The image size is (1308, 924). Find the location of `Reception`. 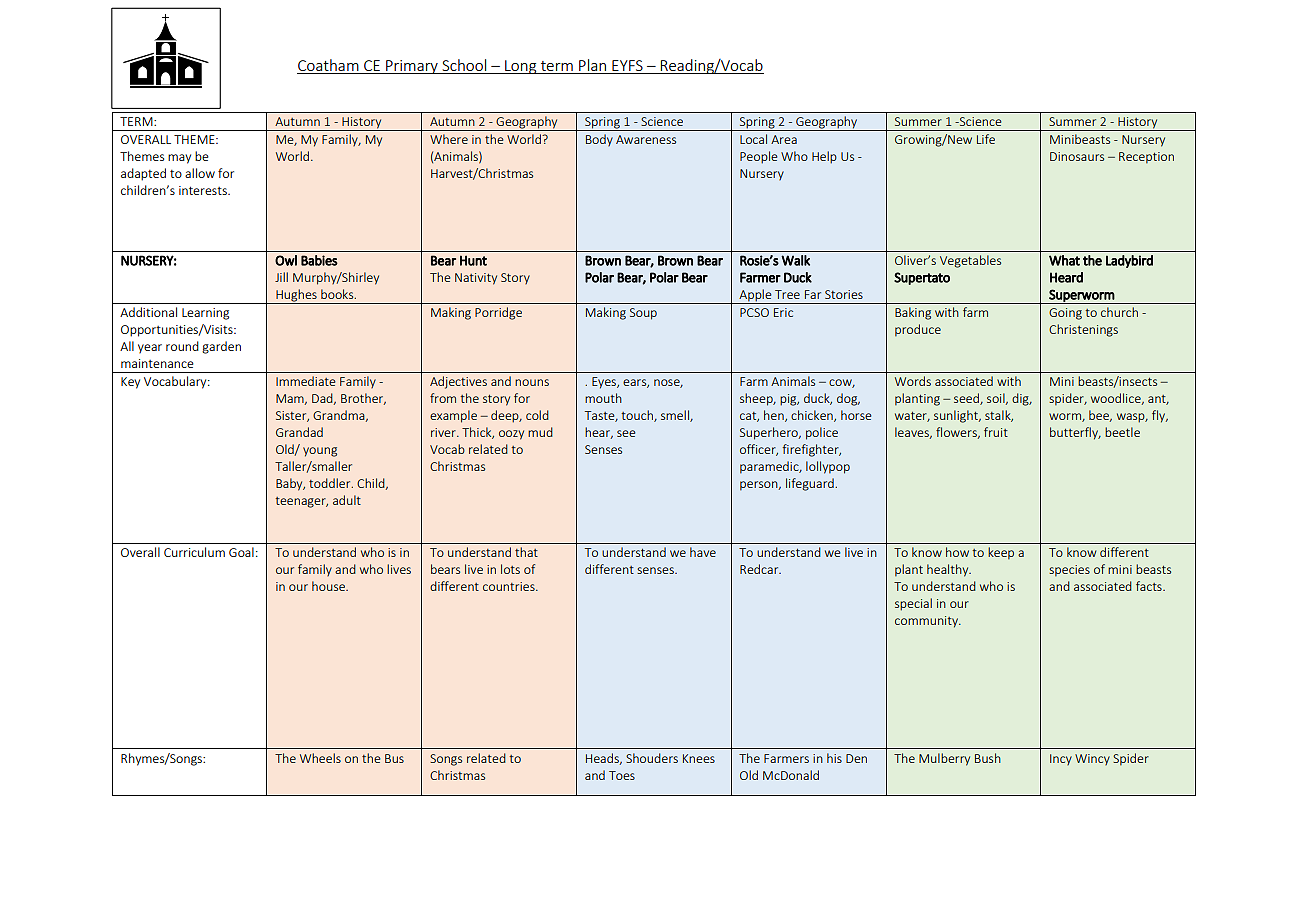

Reception is located at coordinates (1146, 158).
